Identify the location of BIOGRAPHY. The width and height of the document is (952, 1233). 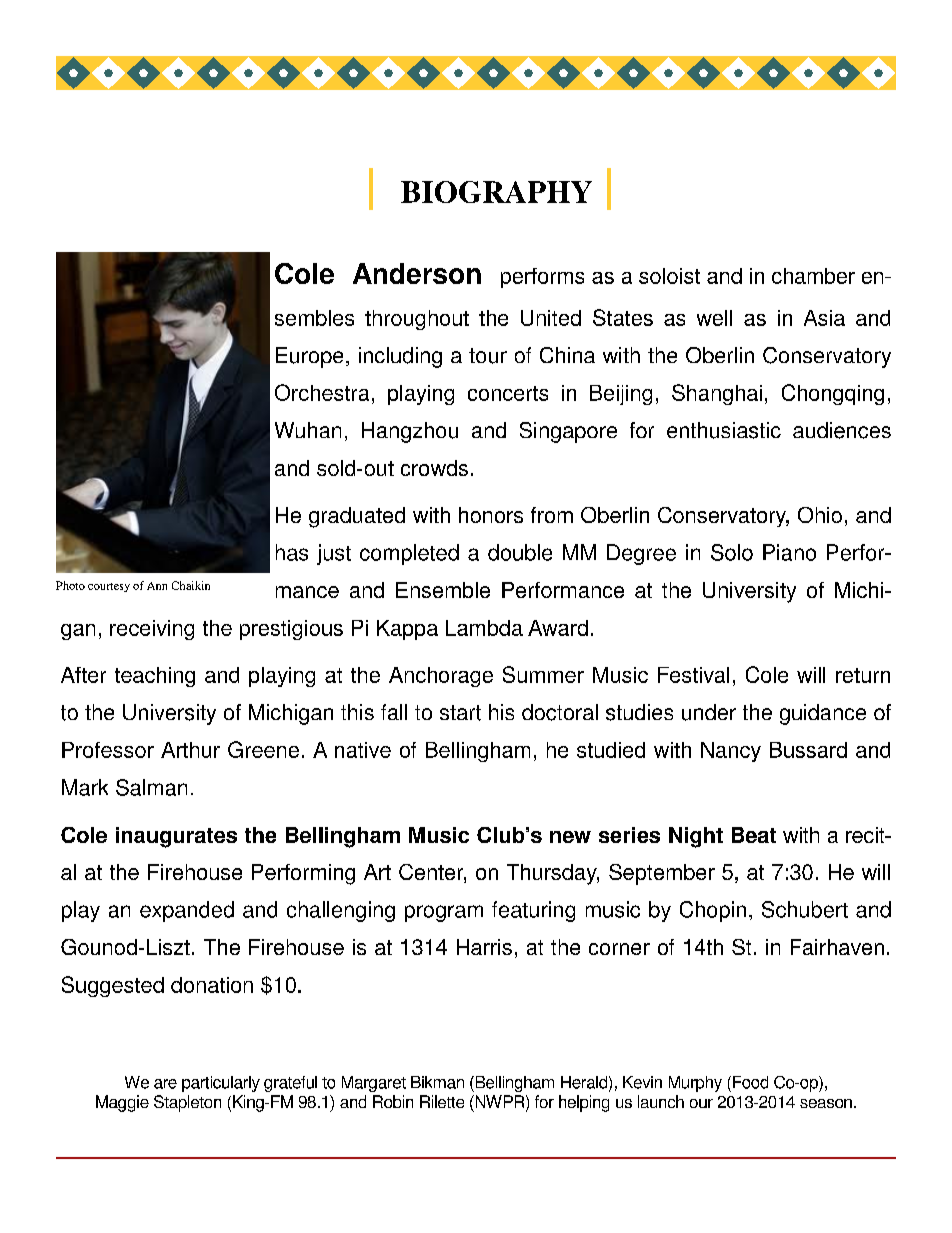
(496, 192).
